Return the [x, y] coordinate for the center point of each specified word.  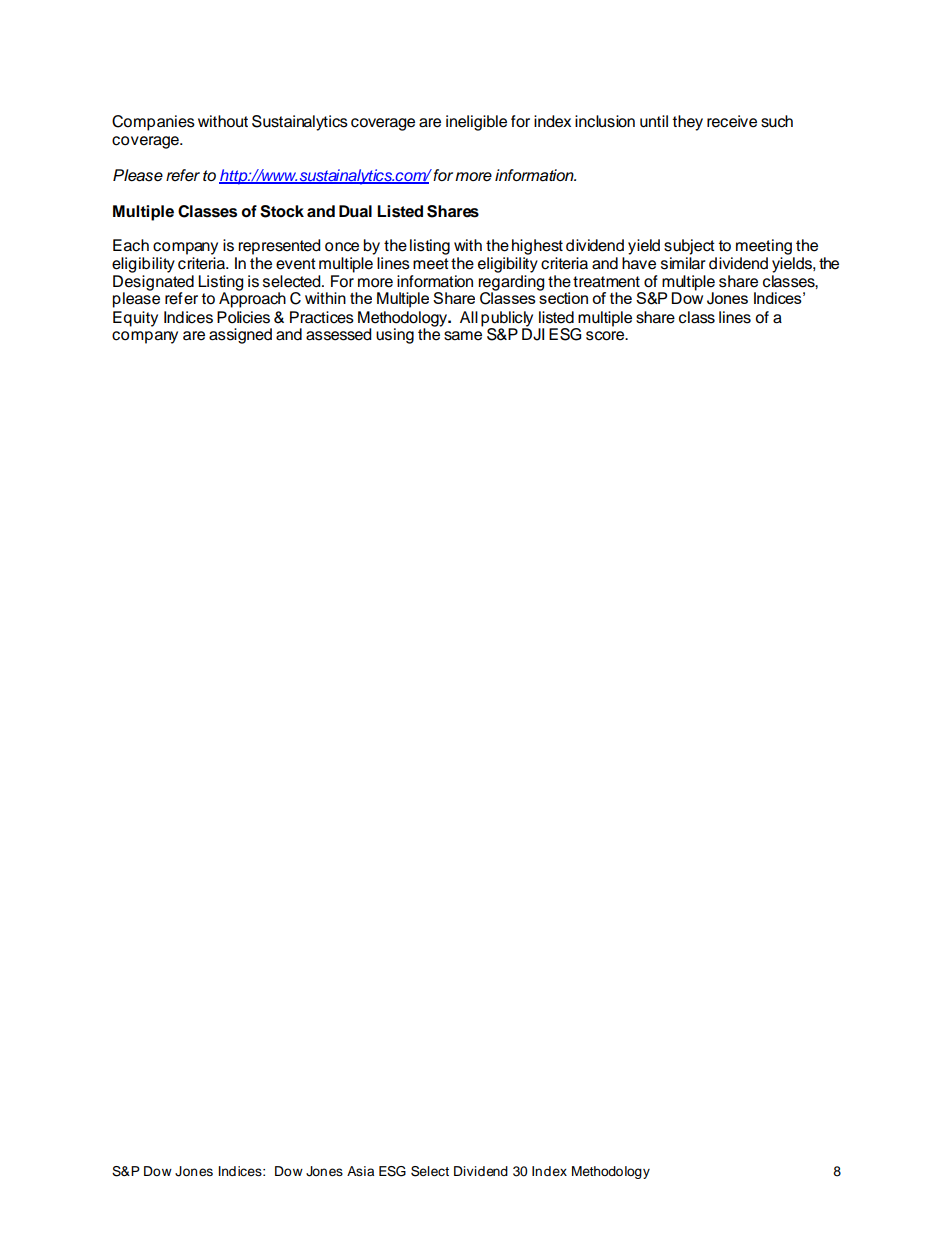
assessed [339, 334]
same [463, 336]
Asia [360, 1171]
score [606, 336]
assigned [240, 336]
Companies [153, 123]
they [687, 123]
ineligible [476, 123]
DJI [533, 333]
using [395, 336]
